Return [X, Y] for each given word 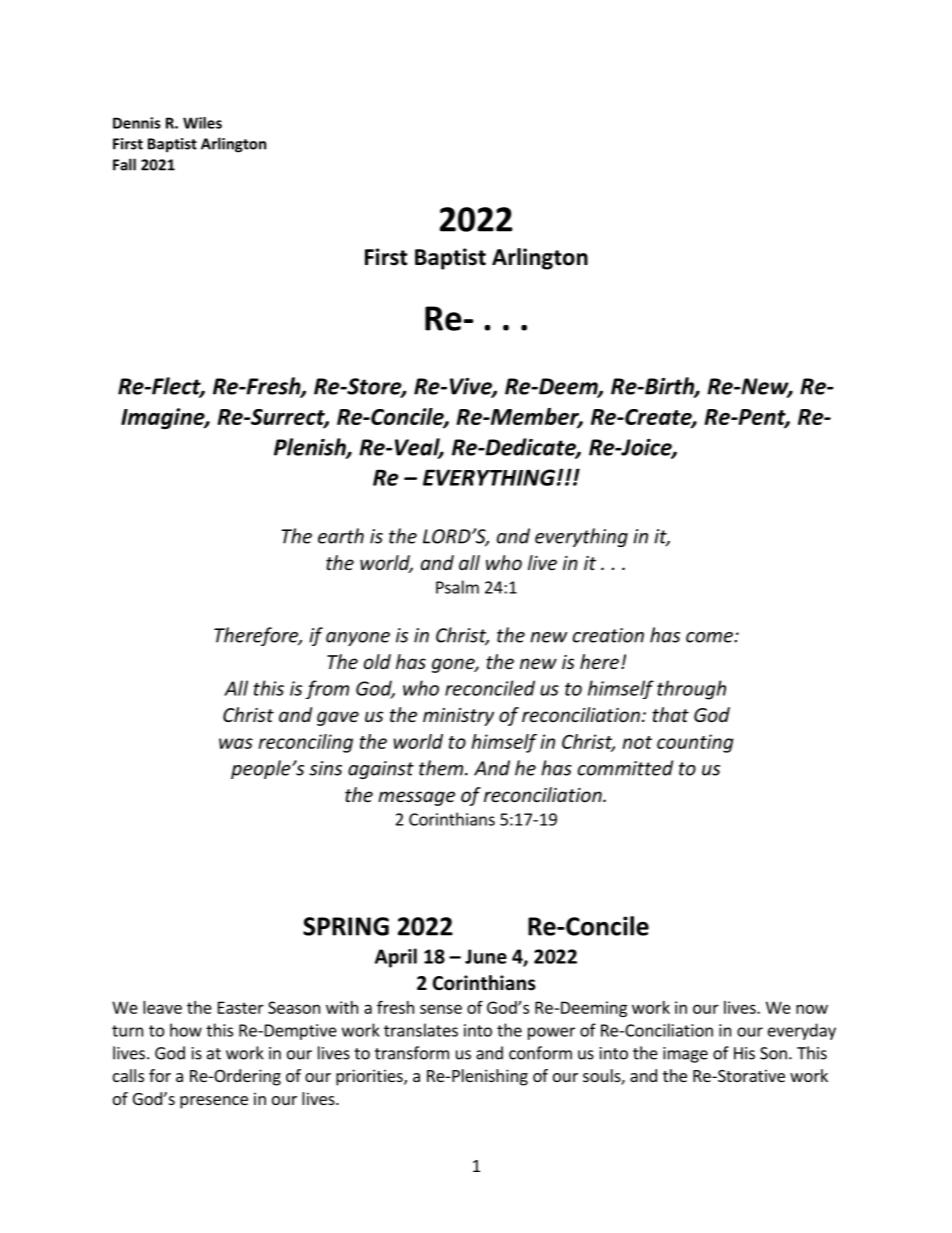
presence [214, 1102]
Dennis [136, 123]
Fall [124, 164]
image [685, 1055]
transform [412, 1053]
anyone [358, 639]
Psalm [457, 587]
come [710, 637]
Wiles [202, 123]
